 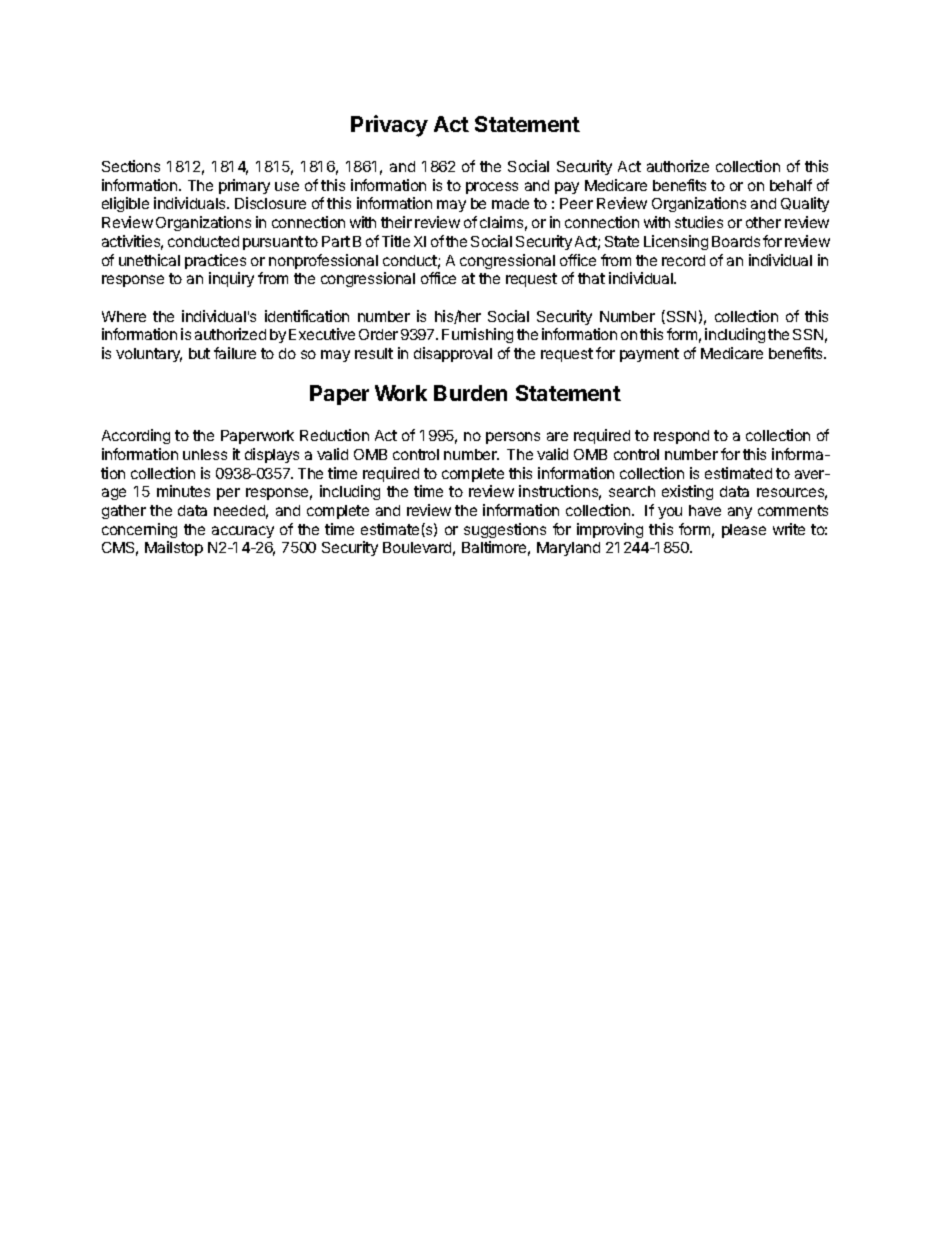 What do you see at coordinates (791, 185) in the screenshot?
I see `behalf` at bounding box center [791, 185].
